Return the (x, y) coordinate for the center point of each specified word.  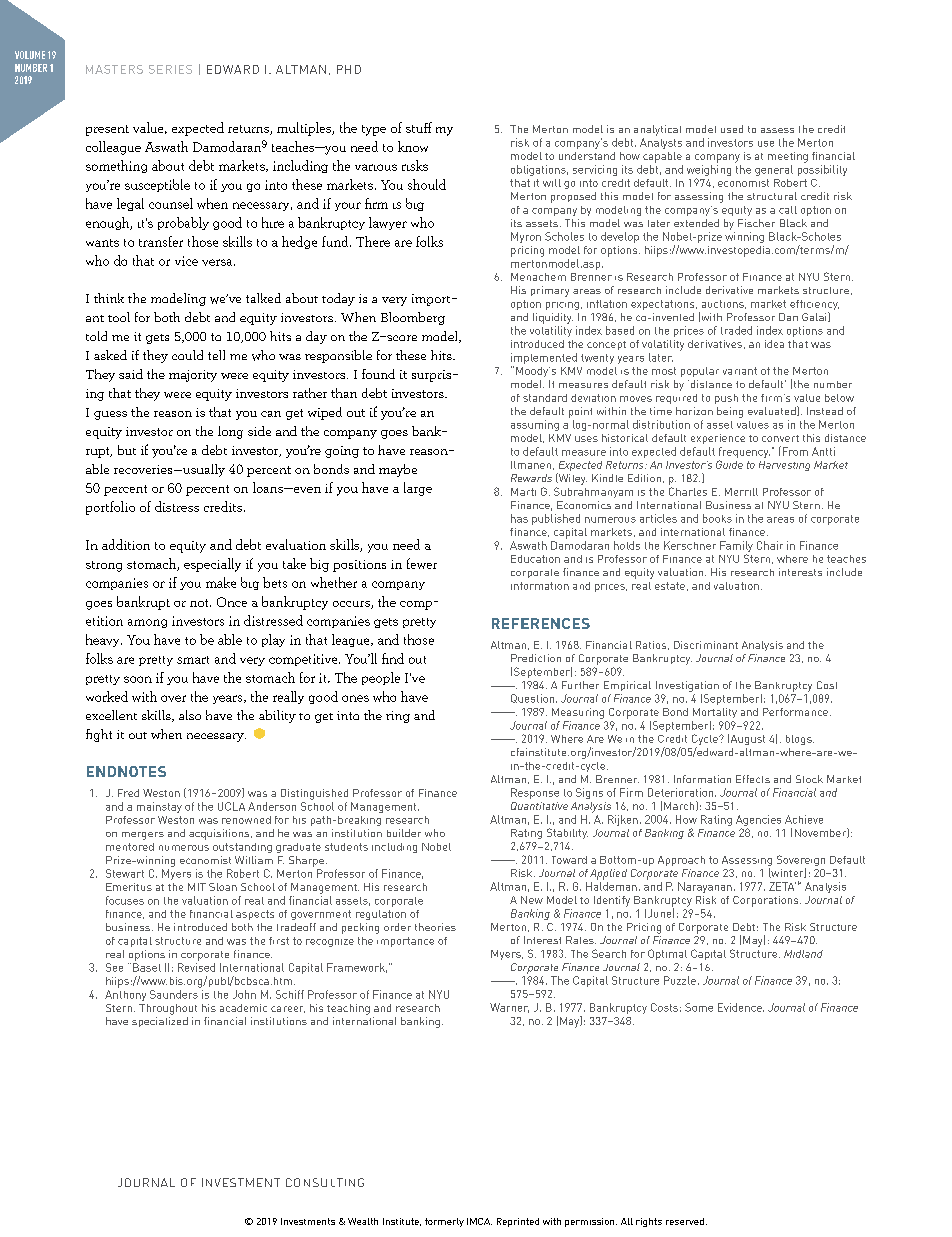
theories (435, 927)
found (378, 374)
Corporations (767, 901)
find (393, 658)
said (131, 374)
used (732, 129)
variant (740, 371)
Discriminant (706, 645)
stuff (419, 127)
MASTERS (114, 69)
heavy (104, 640)
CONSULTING (325, 1182)
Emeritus (129, 887)
